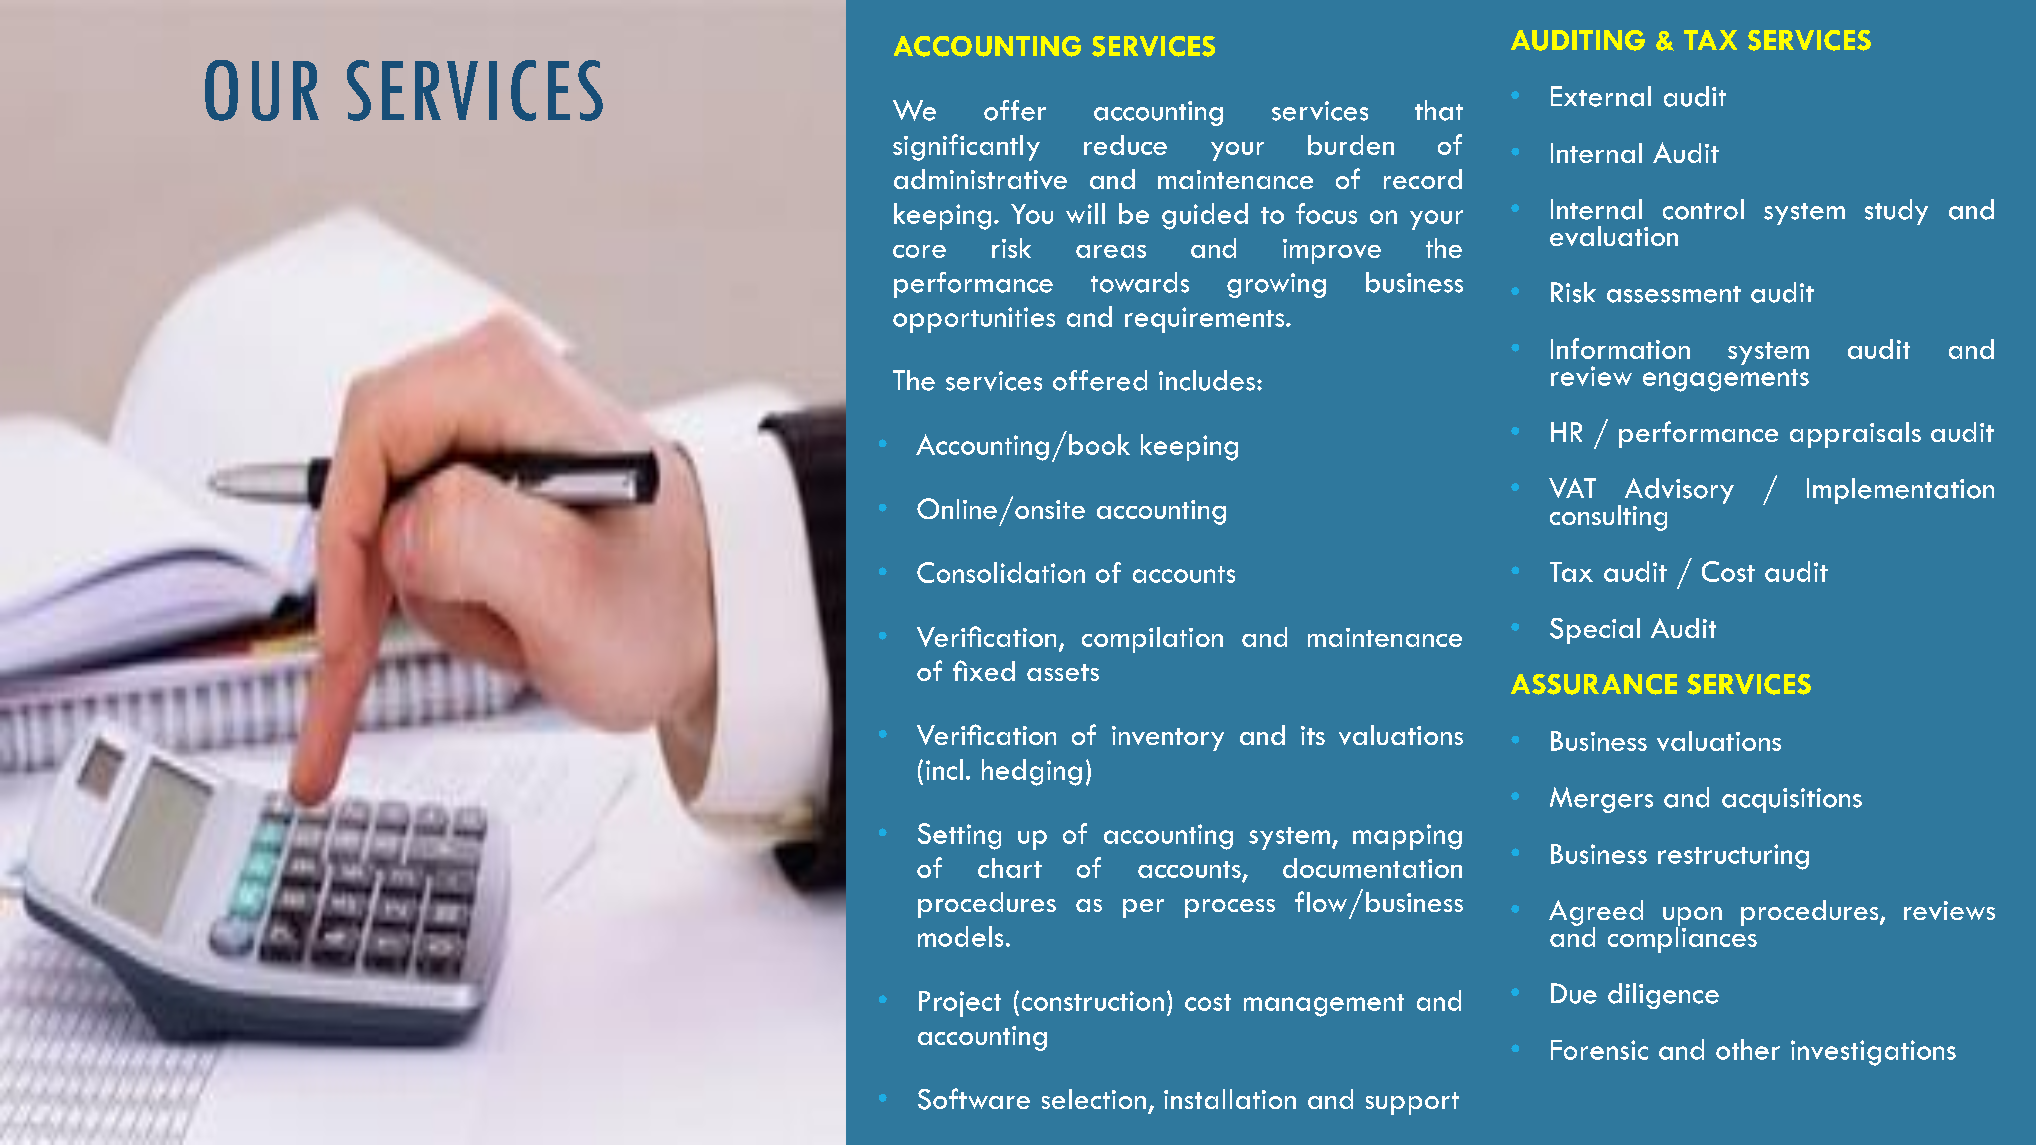  I want to click on restructuring, so click(1733, 857).
